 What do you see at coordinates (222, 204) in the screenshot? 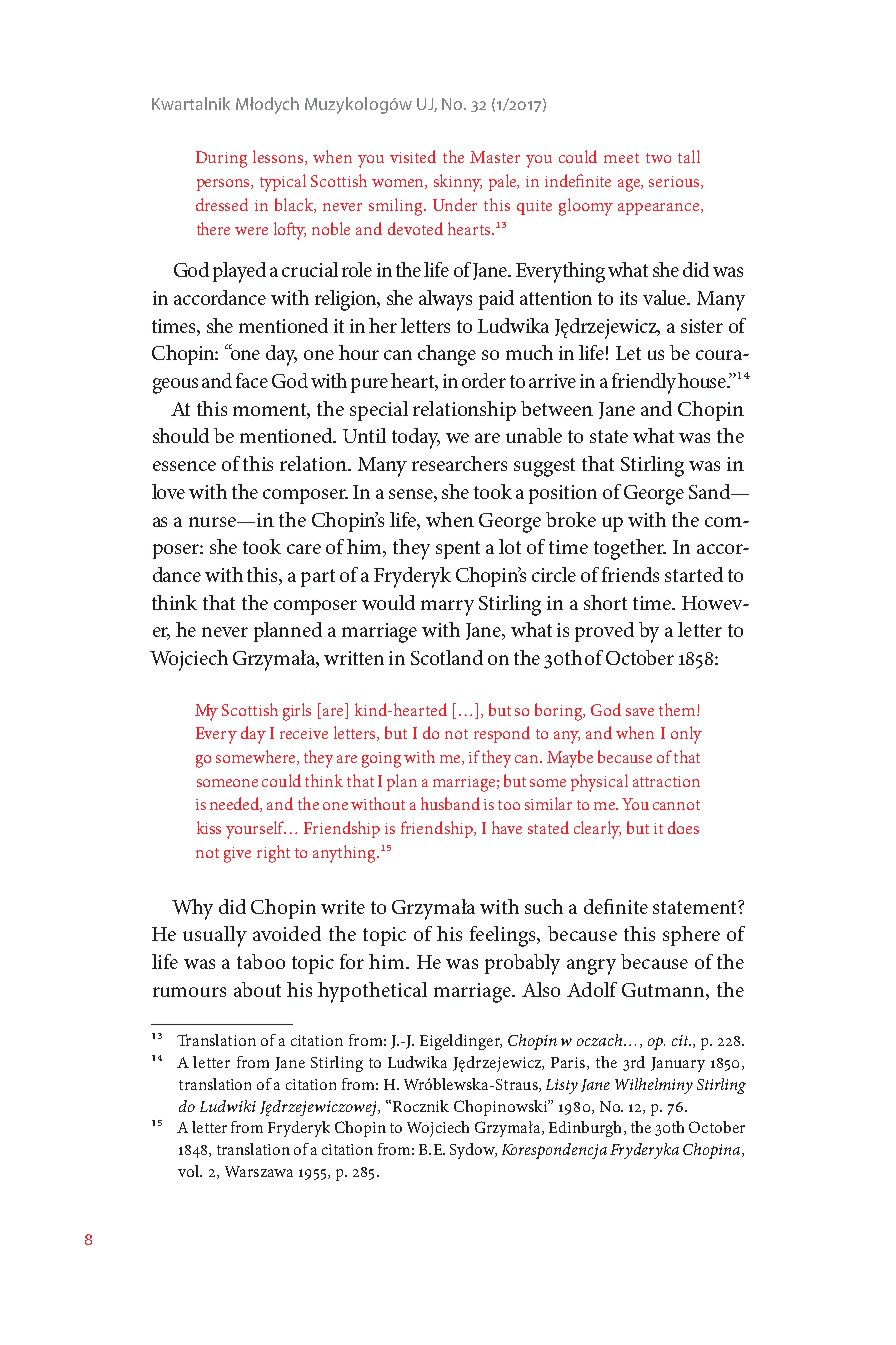
I see `dressed` at bounding box center [222, 204].
